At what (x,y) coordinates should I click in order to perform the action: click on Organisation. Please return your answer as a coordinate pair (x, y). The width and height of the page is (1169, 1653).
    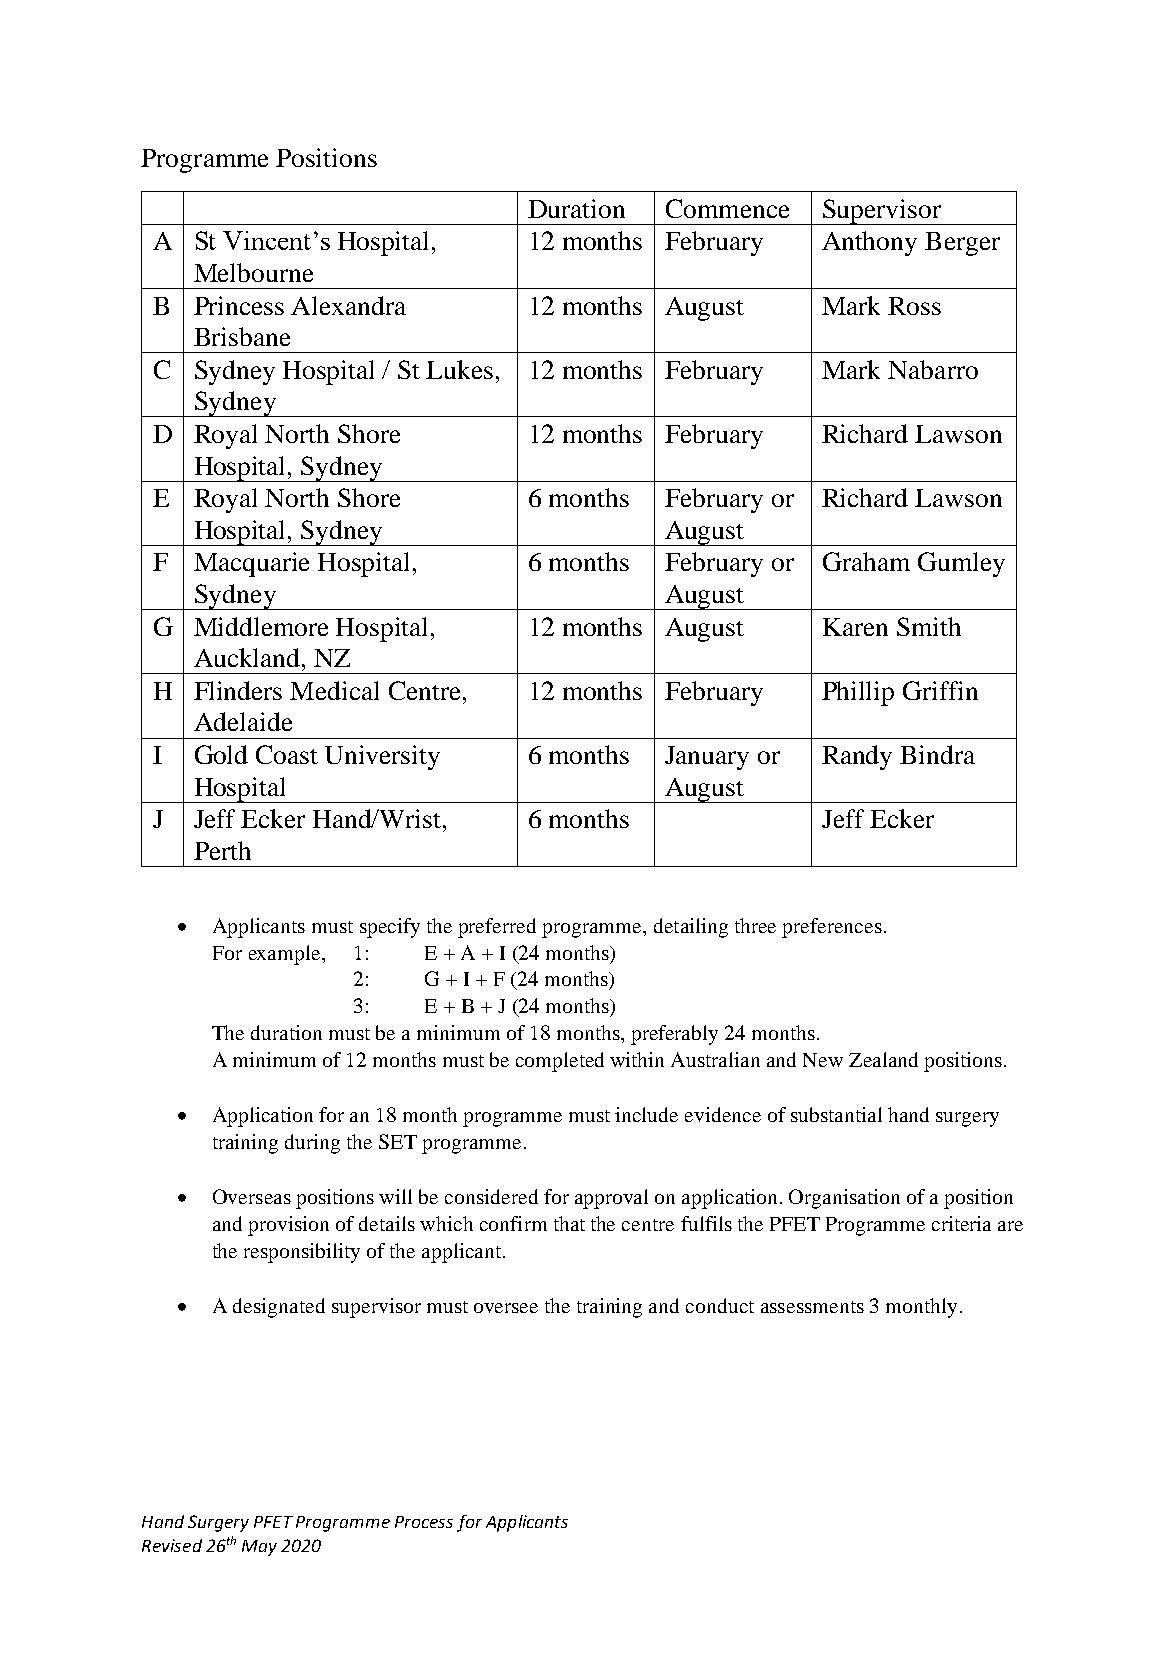
    Looking at the image, I should click on (844, 1199).
